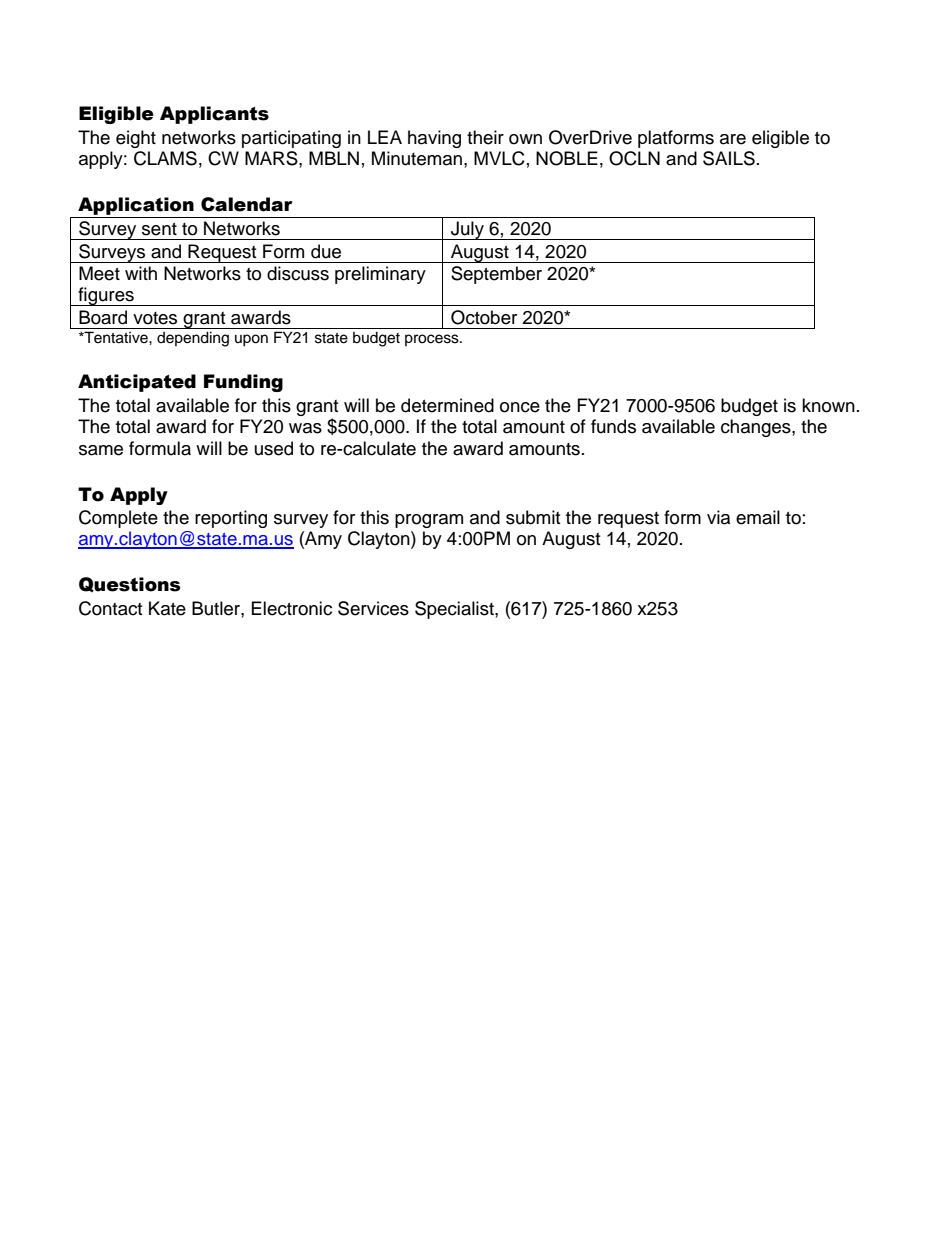 This screenshot has height=1233, width=952. Describe the element at coordinates (455, 610) in the screenshot. I see `Specialist` at that location.
